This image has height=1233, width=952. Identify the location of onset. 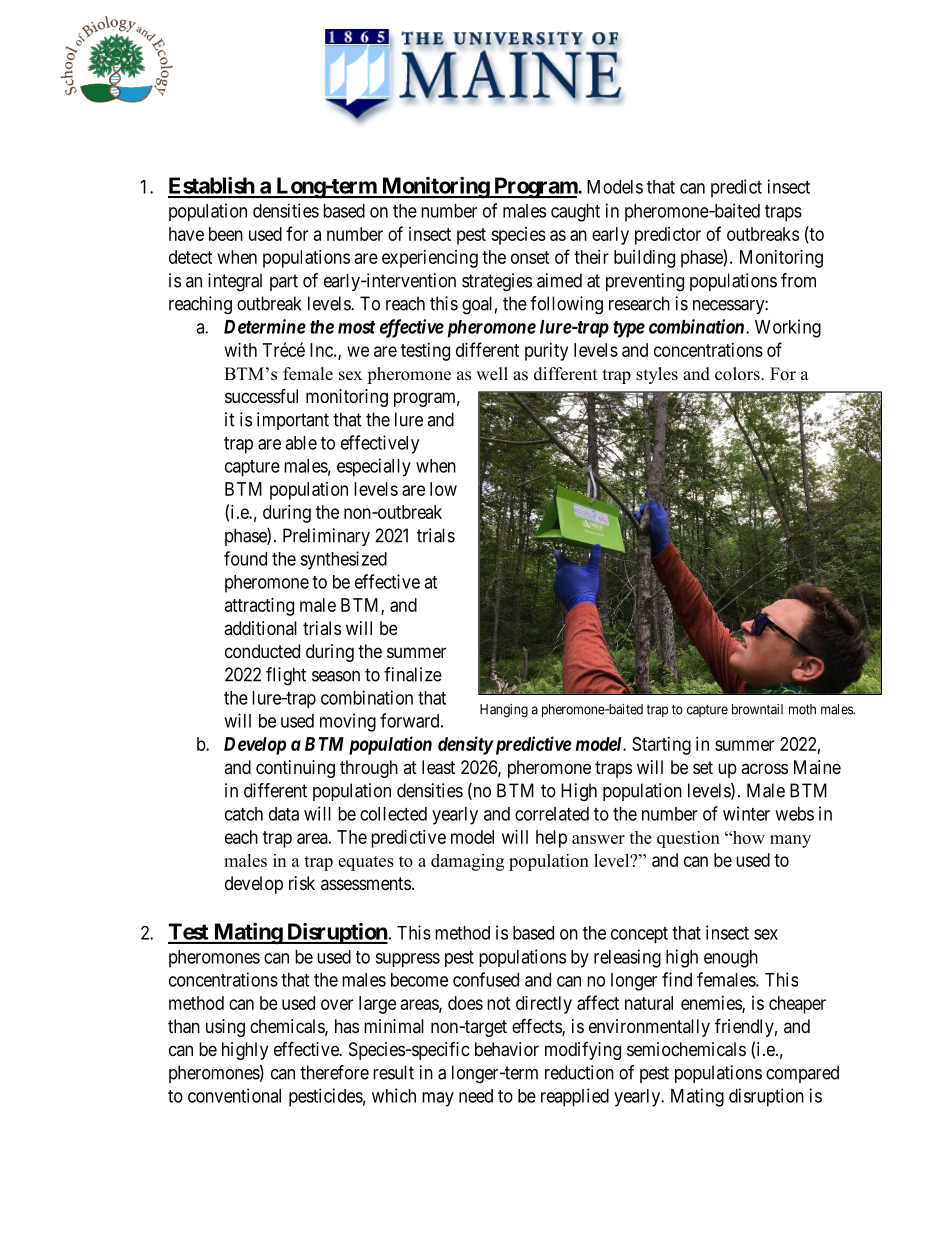
(530, 257).
